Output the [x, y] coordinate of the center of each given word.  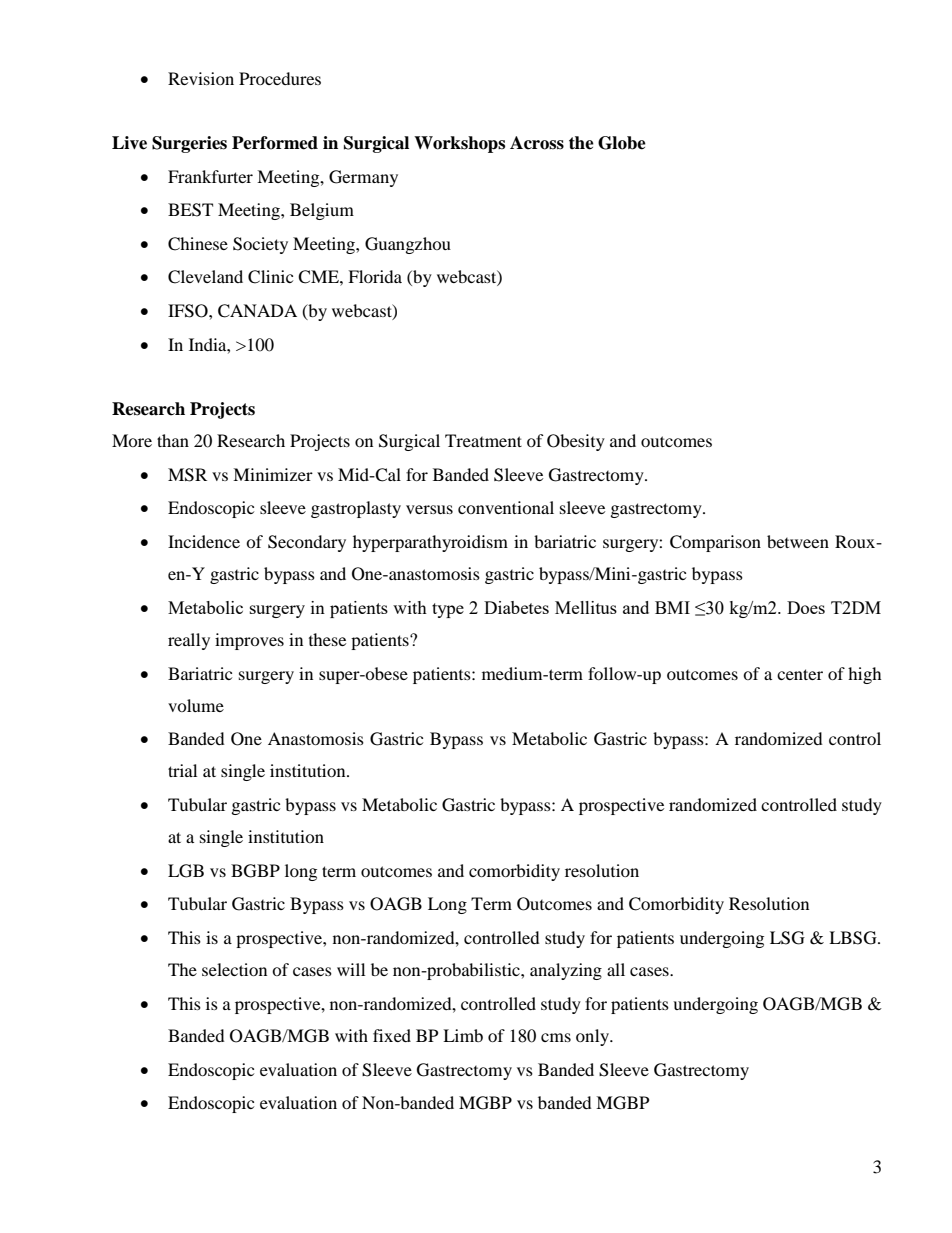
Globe [622, 143]
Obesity [576, 442]
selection [234, 969]
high [865, 675]
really [189, 641]
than [173, 440]
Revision [201, 78]
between [798, 541]
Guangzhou [408, 245]
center [800, 674]
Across [537, 143]
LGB [186, 871]
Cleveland [205, 277]
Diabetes [516, 607]
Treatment [483, 440]
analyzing [566, 971]
